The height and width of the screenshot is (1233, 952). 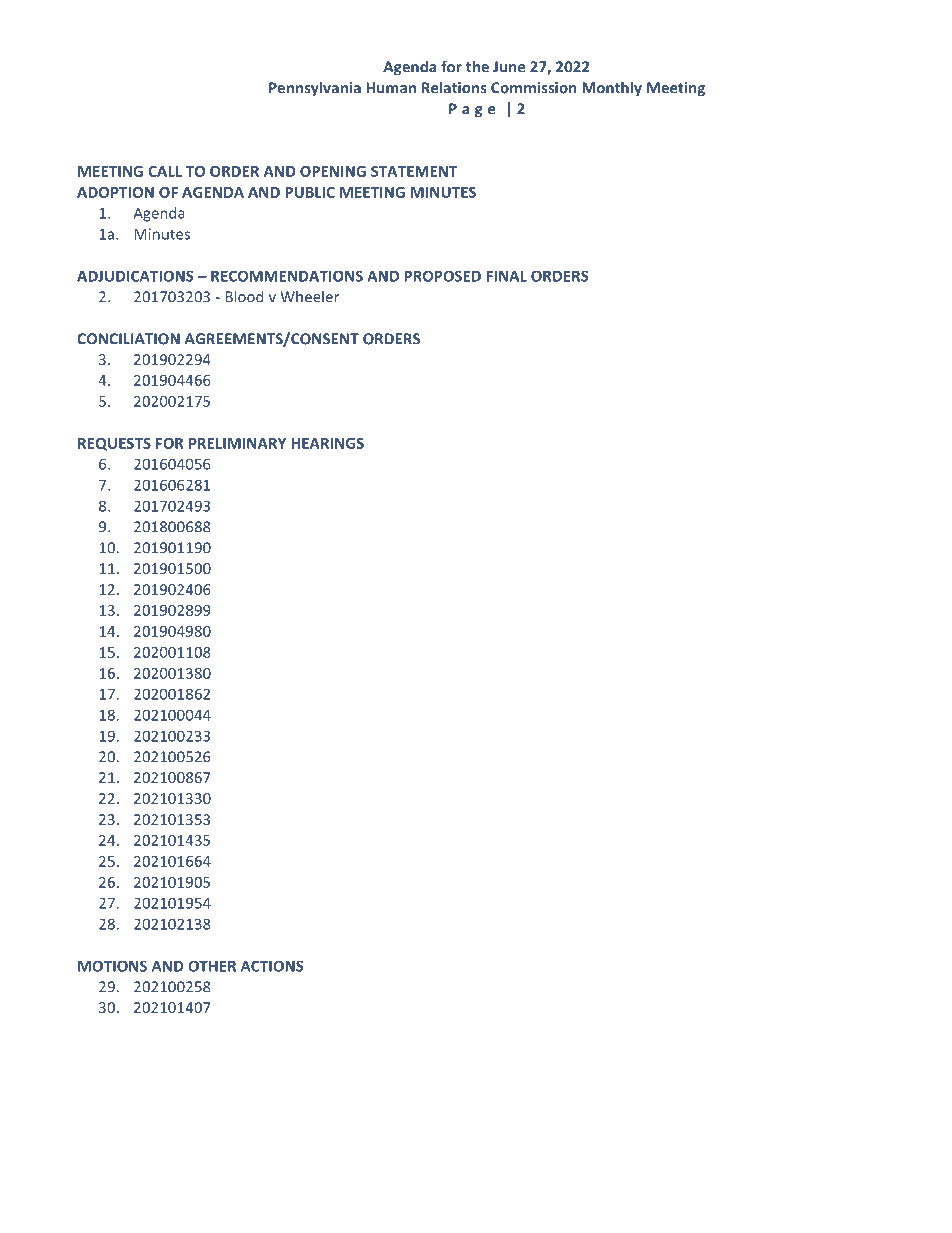 What do you see at coordinates (165, 171) in the screenshot?
I see `CALL` at bounding box center [165, 171].
